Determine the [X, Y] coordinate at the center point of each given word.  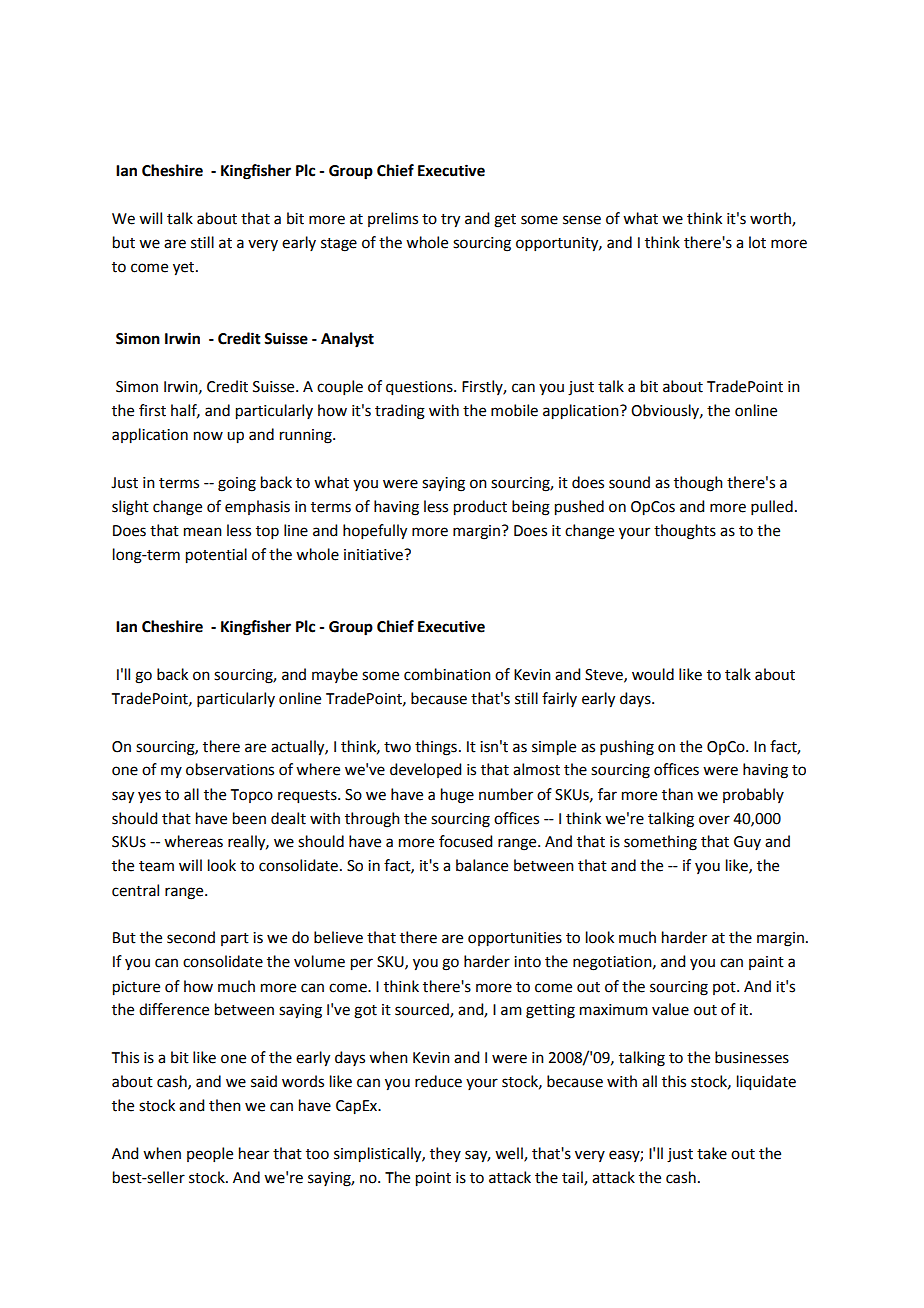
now [208, 436]
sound [629, 482]
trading [400, 412]
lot [757, 242]
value [670, 1009]
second [191, 937]
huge [457, 796]
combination [447, 674]
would [653, 674]
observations [230, 769]
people [210, 1154]
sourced [423, 1010]
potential [216, 556]
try [450, 221]
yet [185, 269]
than [677, 794]
